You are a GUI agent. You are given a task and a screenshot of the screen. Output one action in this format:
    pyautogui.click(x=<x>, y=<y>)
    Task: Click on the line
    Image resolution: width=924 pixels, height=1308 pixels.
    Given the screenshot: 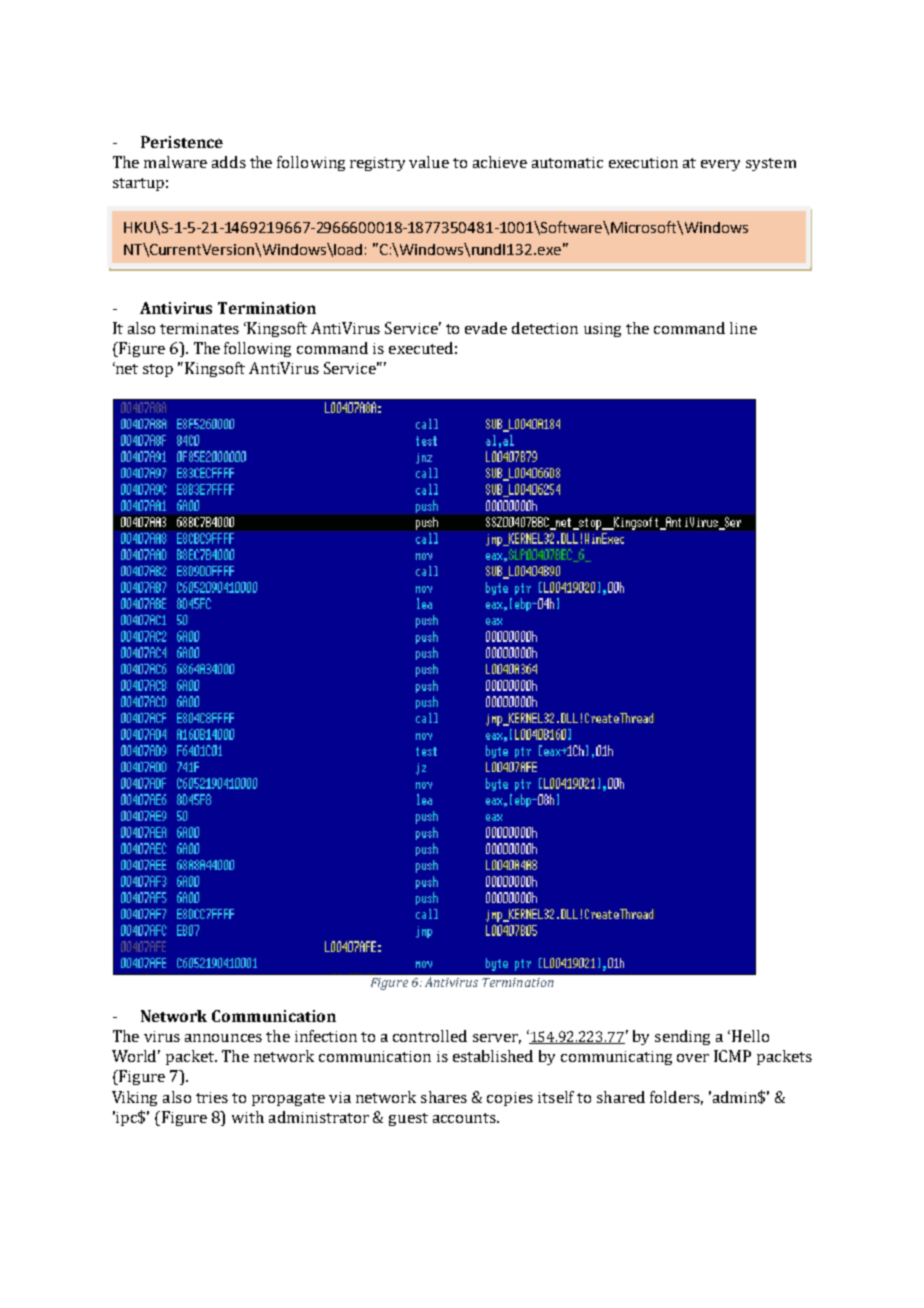 What is the action you would take?
    pyautogui.click(x=743, y=328)
